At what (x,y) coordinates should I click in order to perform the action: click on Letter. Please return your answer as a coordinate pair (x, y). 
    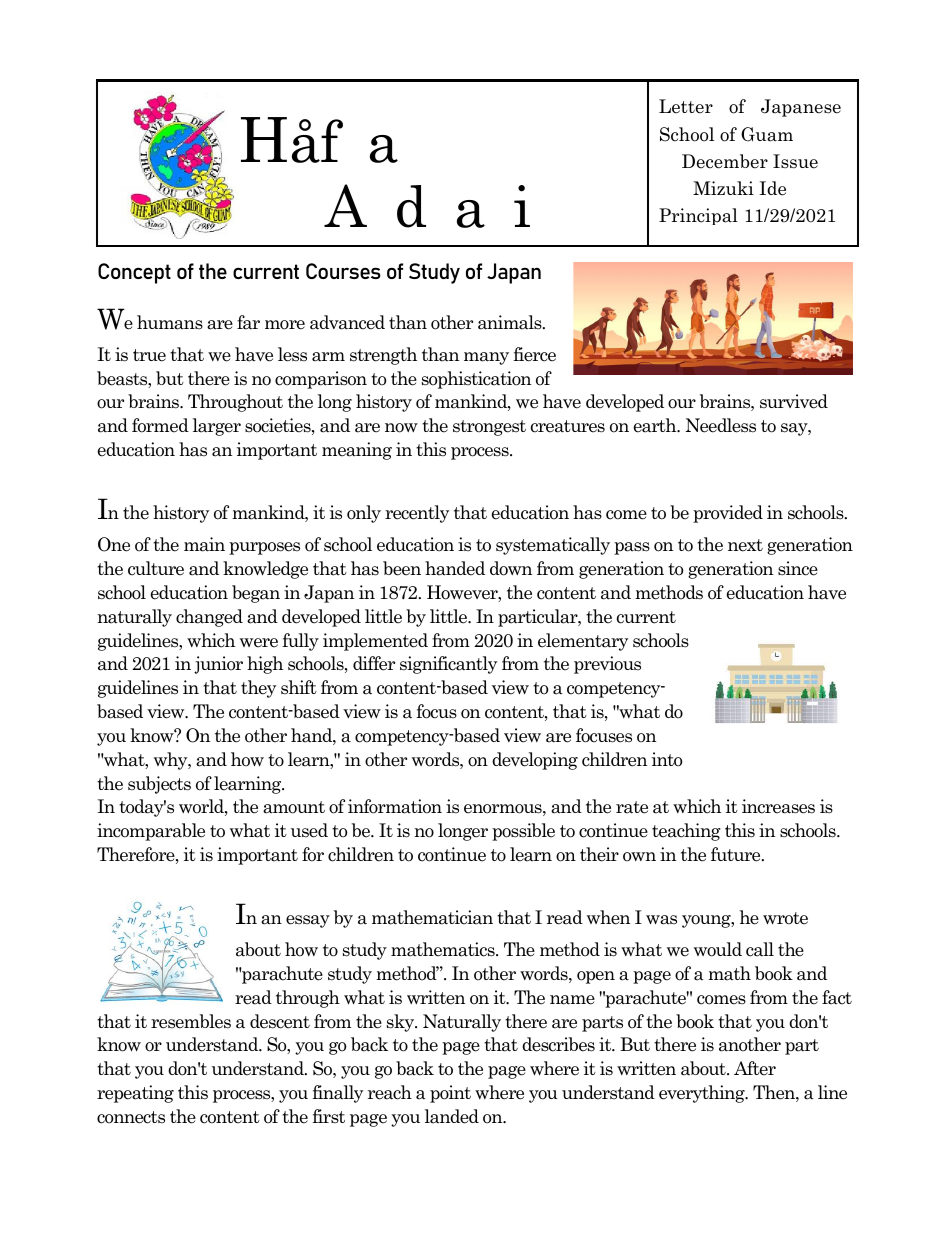
    Looking at the image, I should click on (686, 106).
